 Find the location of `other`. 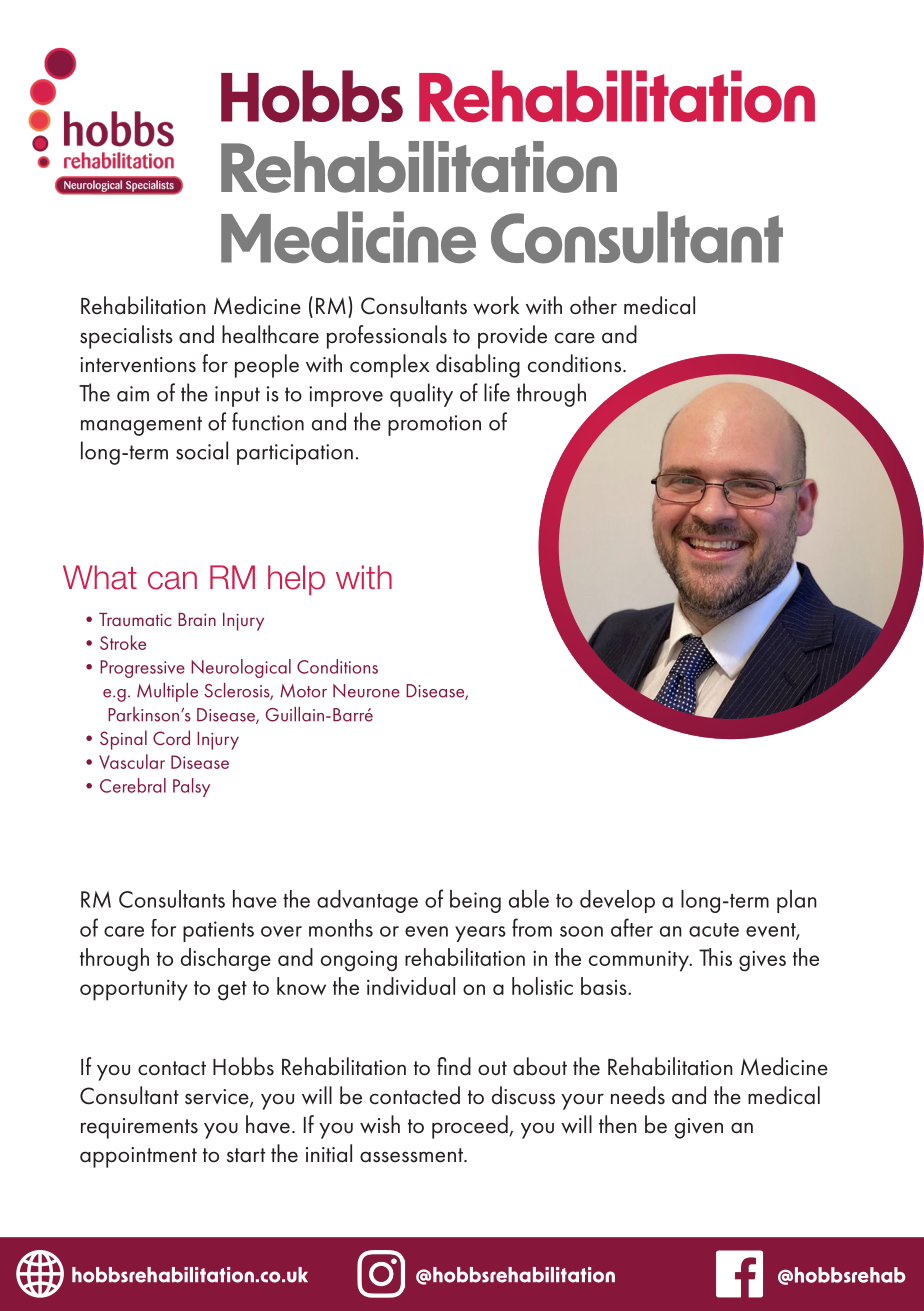

other is located at coordinates (593, 305).
